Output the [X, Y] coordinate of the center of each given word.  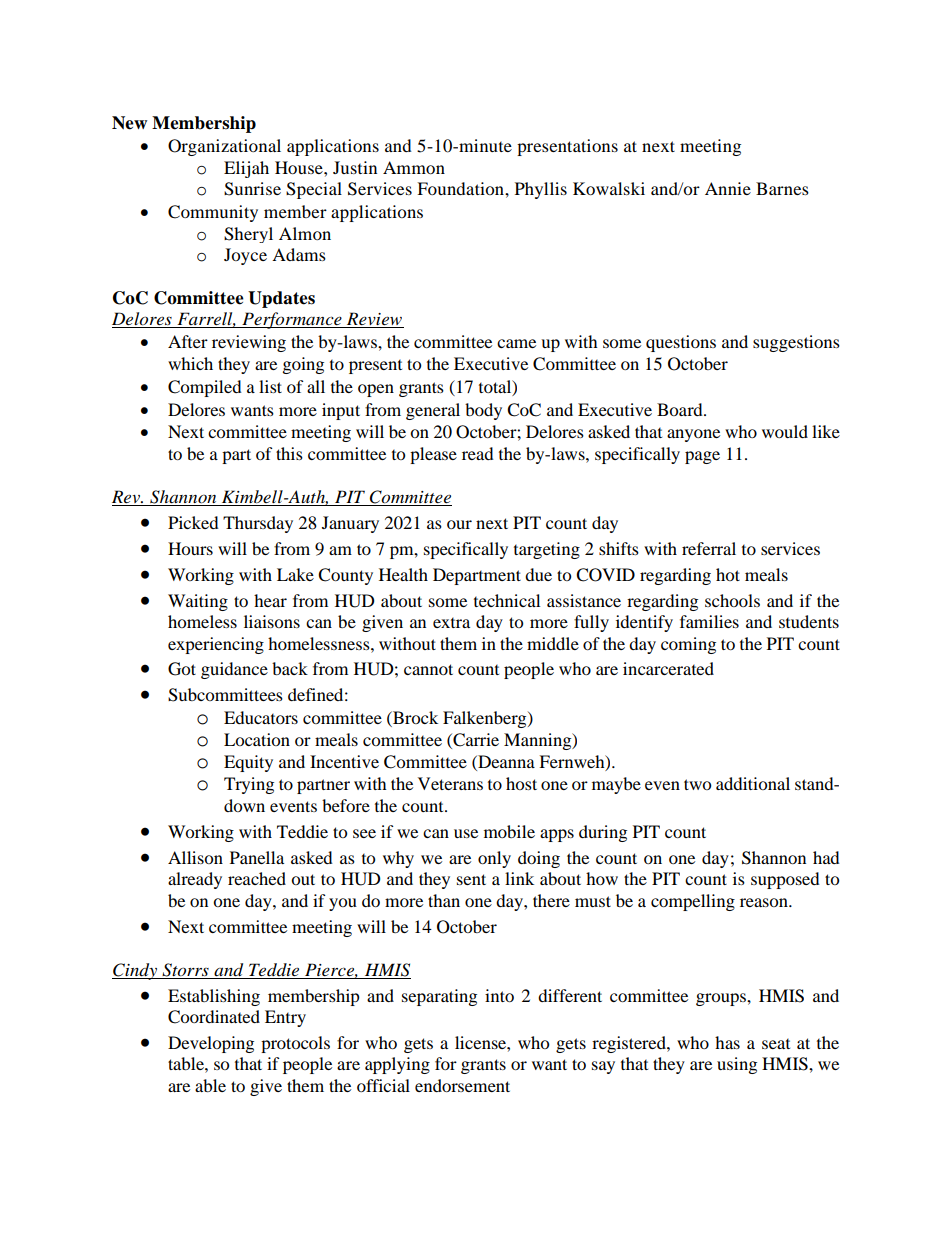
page [702, 457]
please [433, 455]
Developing [211, 1044]
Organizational [224, 147]
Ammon [414, 167]
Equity [248, 763]
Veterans [450, 783]
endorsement [462, 1085]
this [289, 453]
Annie [728, 188]
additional [753, 783]
